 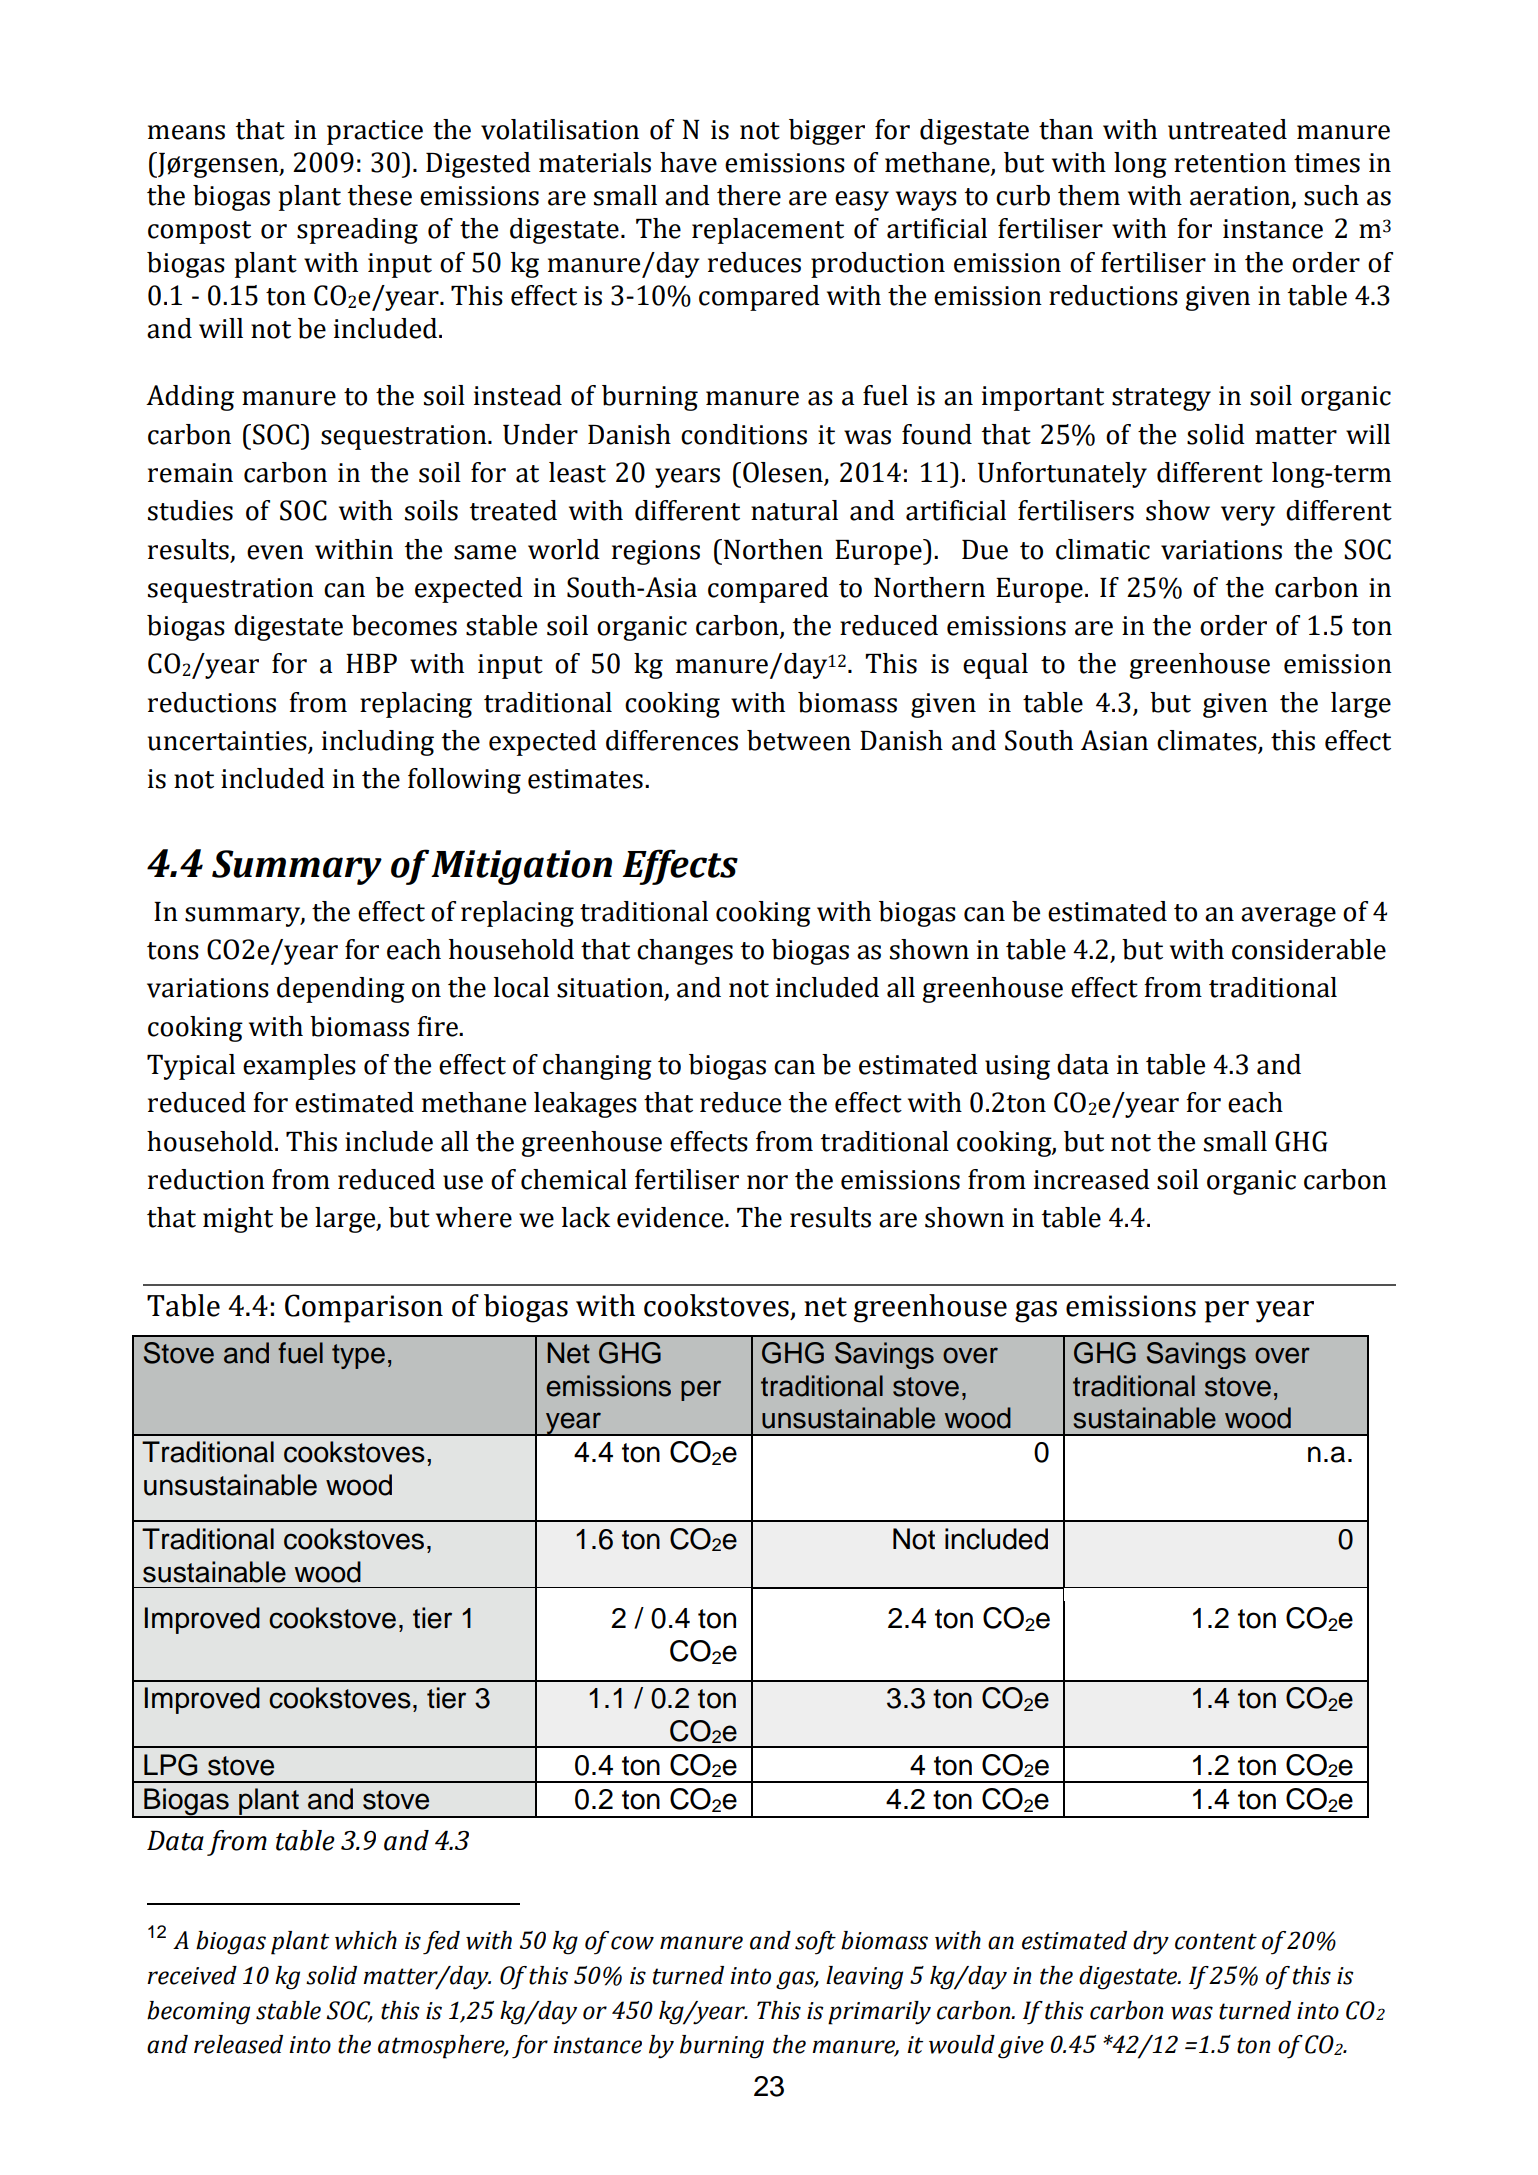 I want to click on HBP, so click(x=371, y=663).
